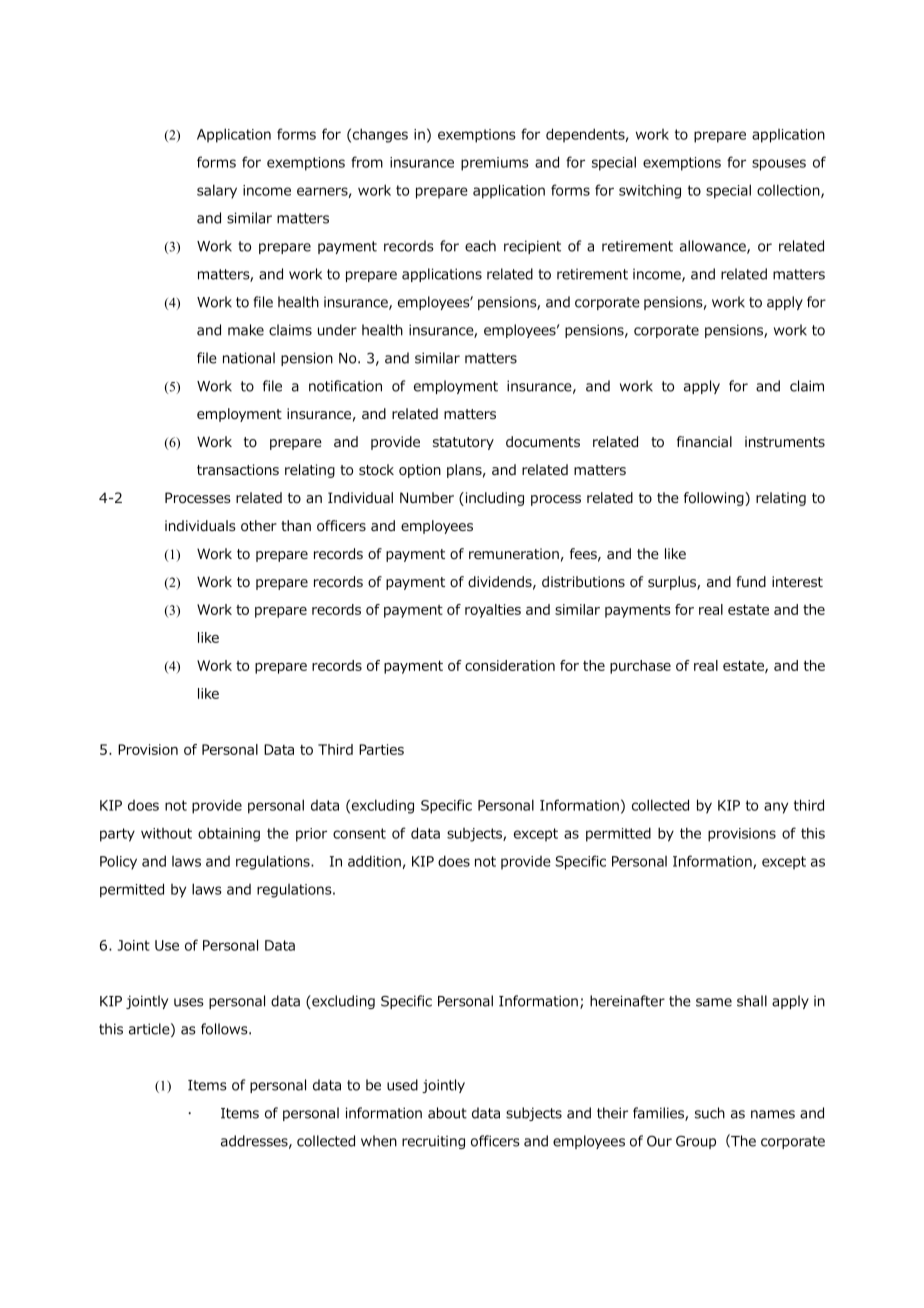 This screenshot has height=1308, width=924. I want to click on salary, so click(217, 191).
